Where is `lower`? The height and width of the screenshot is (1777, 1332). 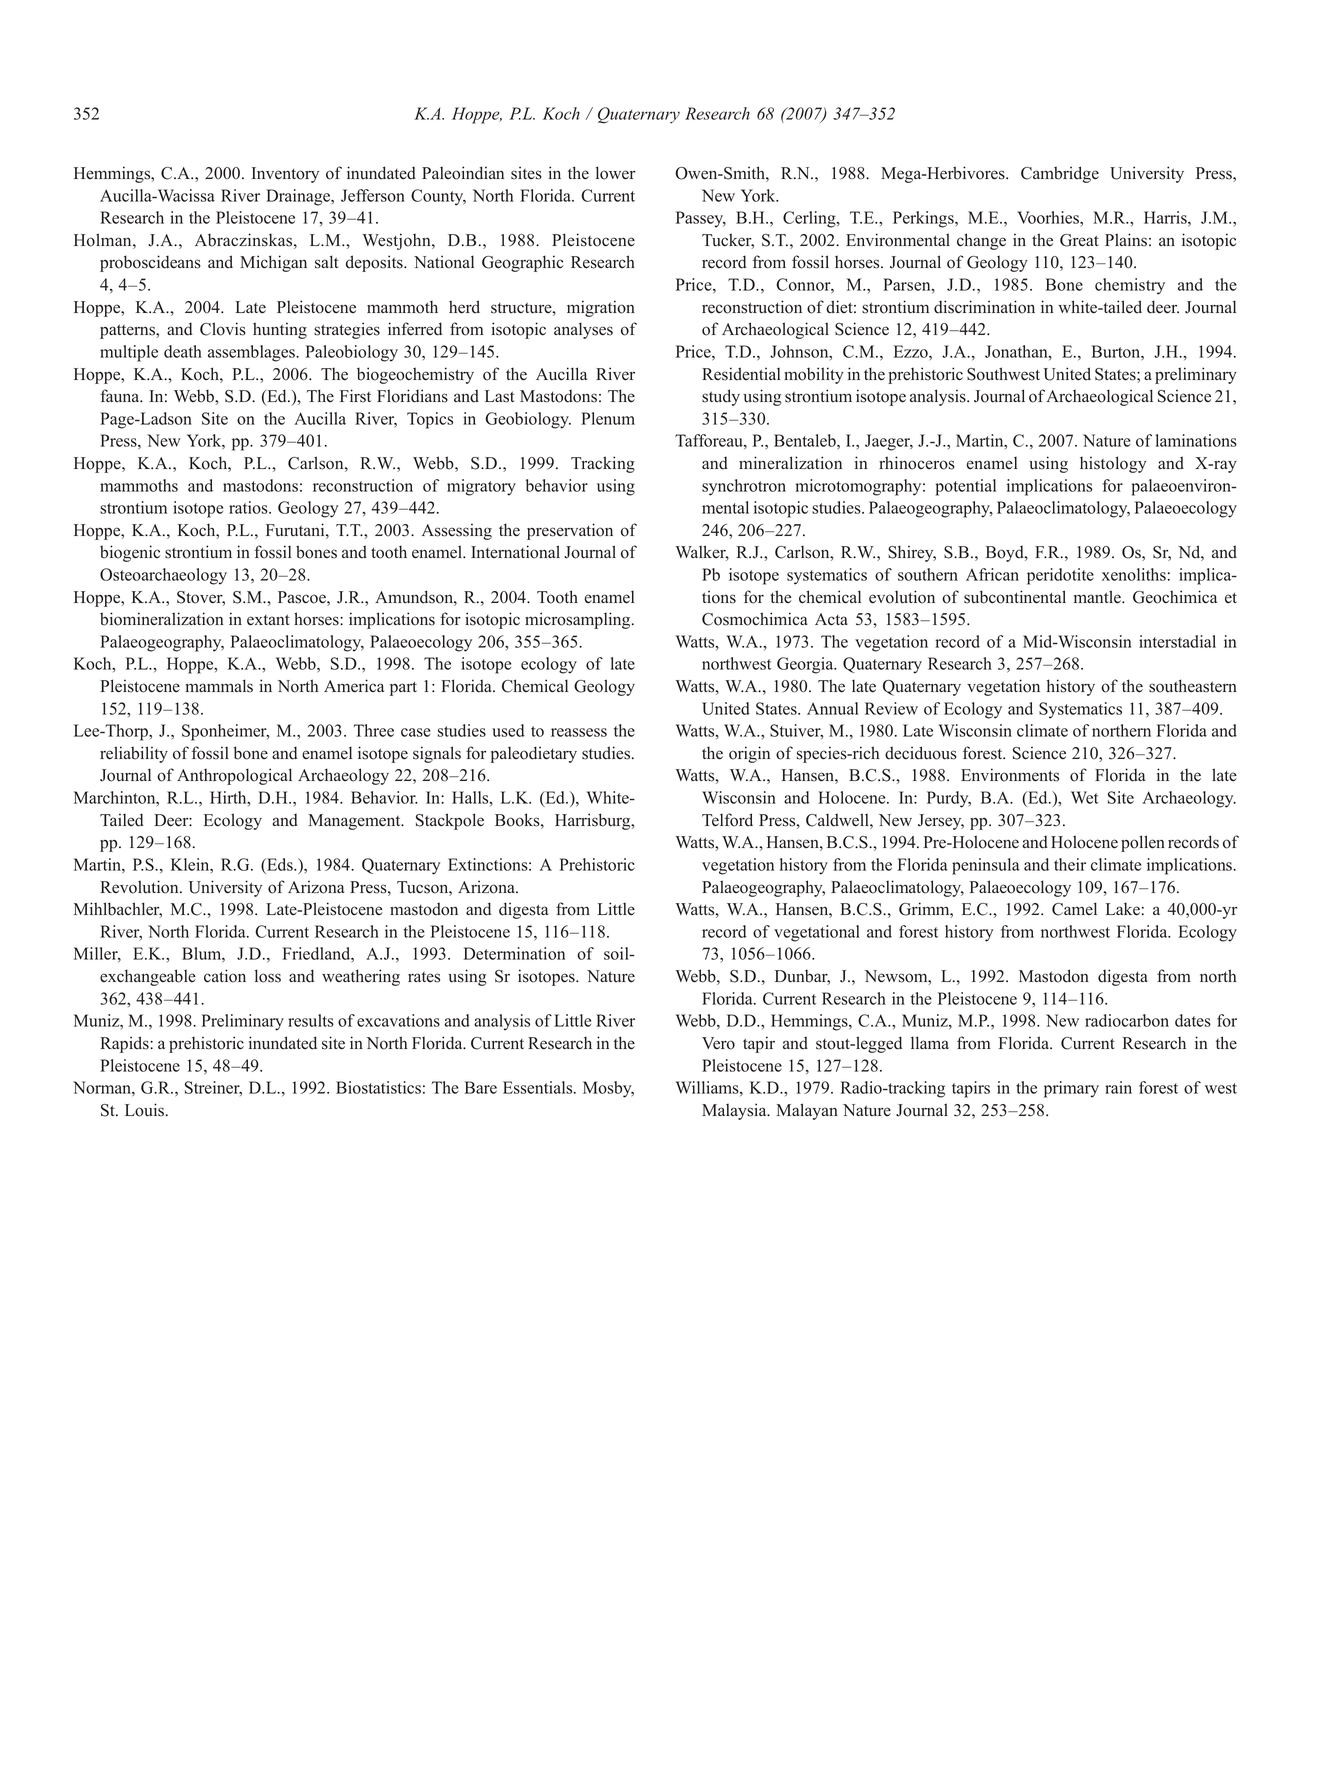
lower is located at coordinates (615, 173).
